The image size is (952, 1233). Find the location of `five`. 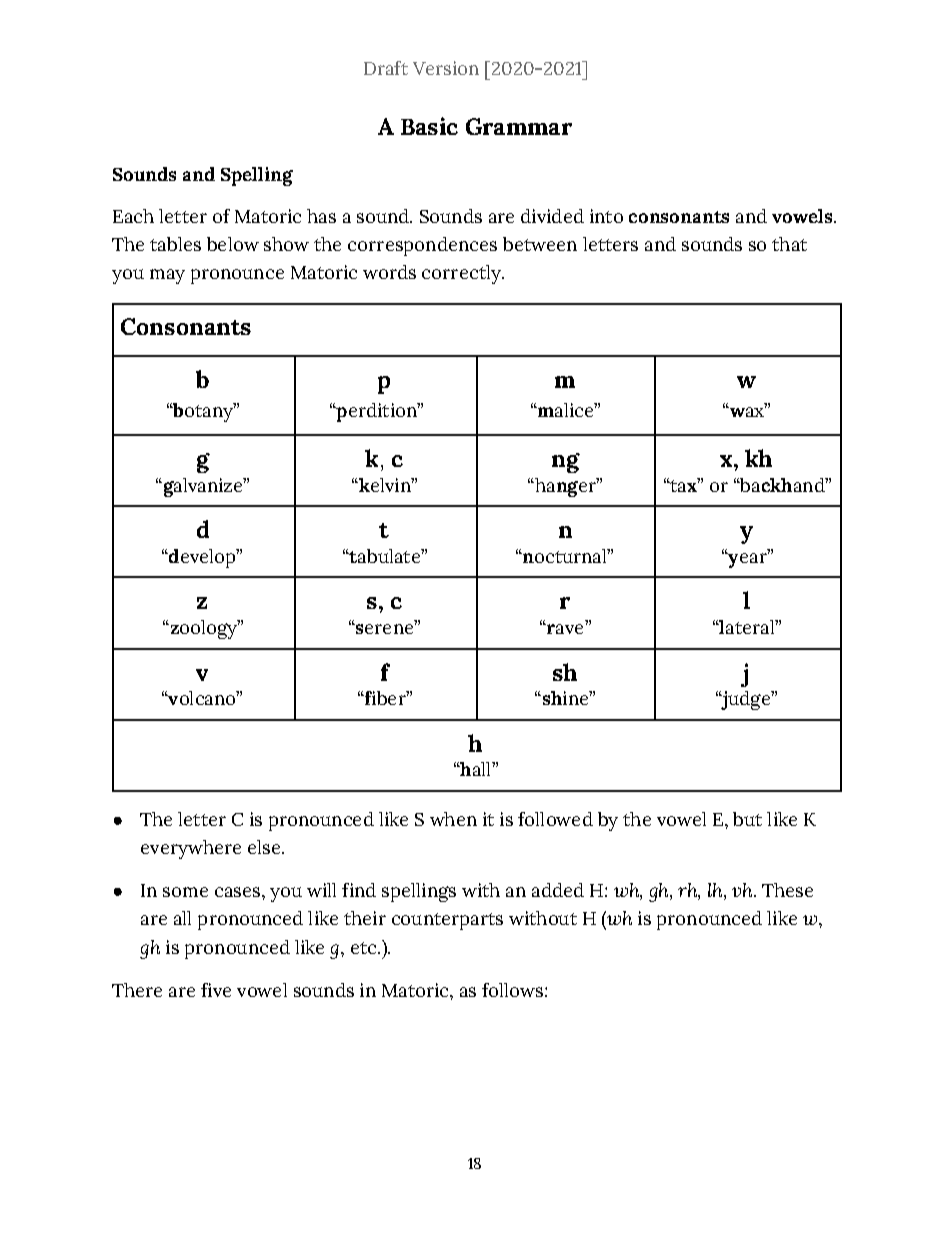

five is located at coordinates (216, 990).
